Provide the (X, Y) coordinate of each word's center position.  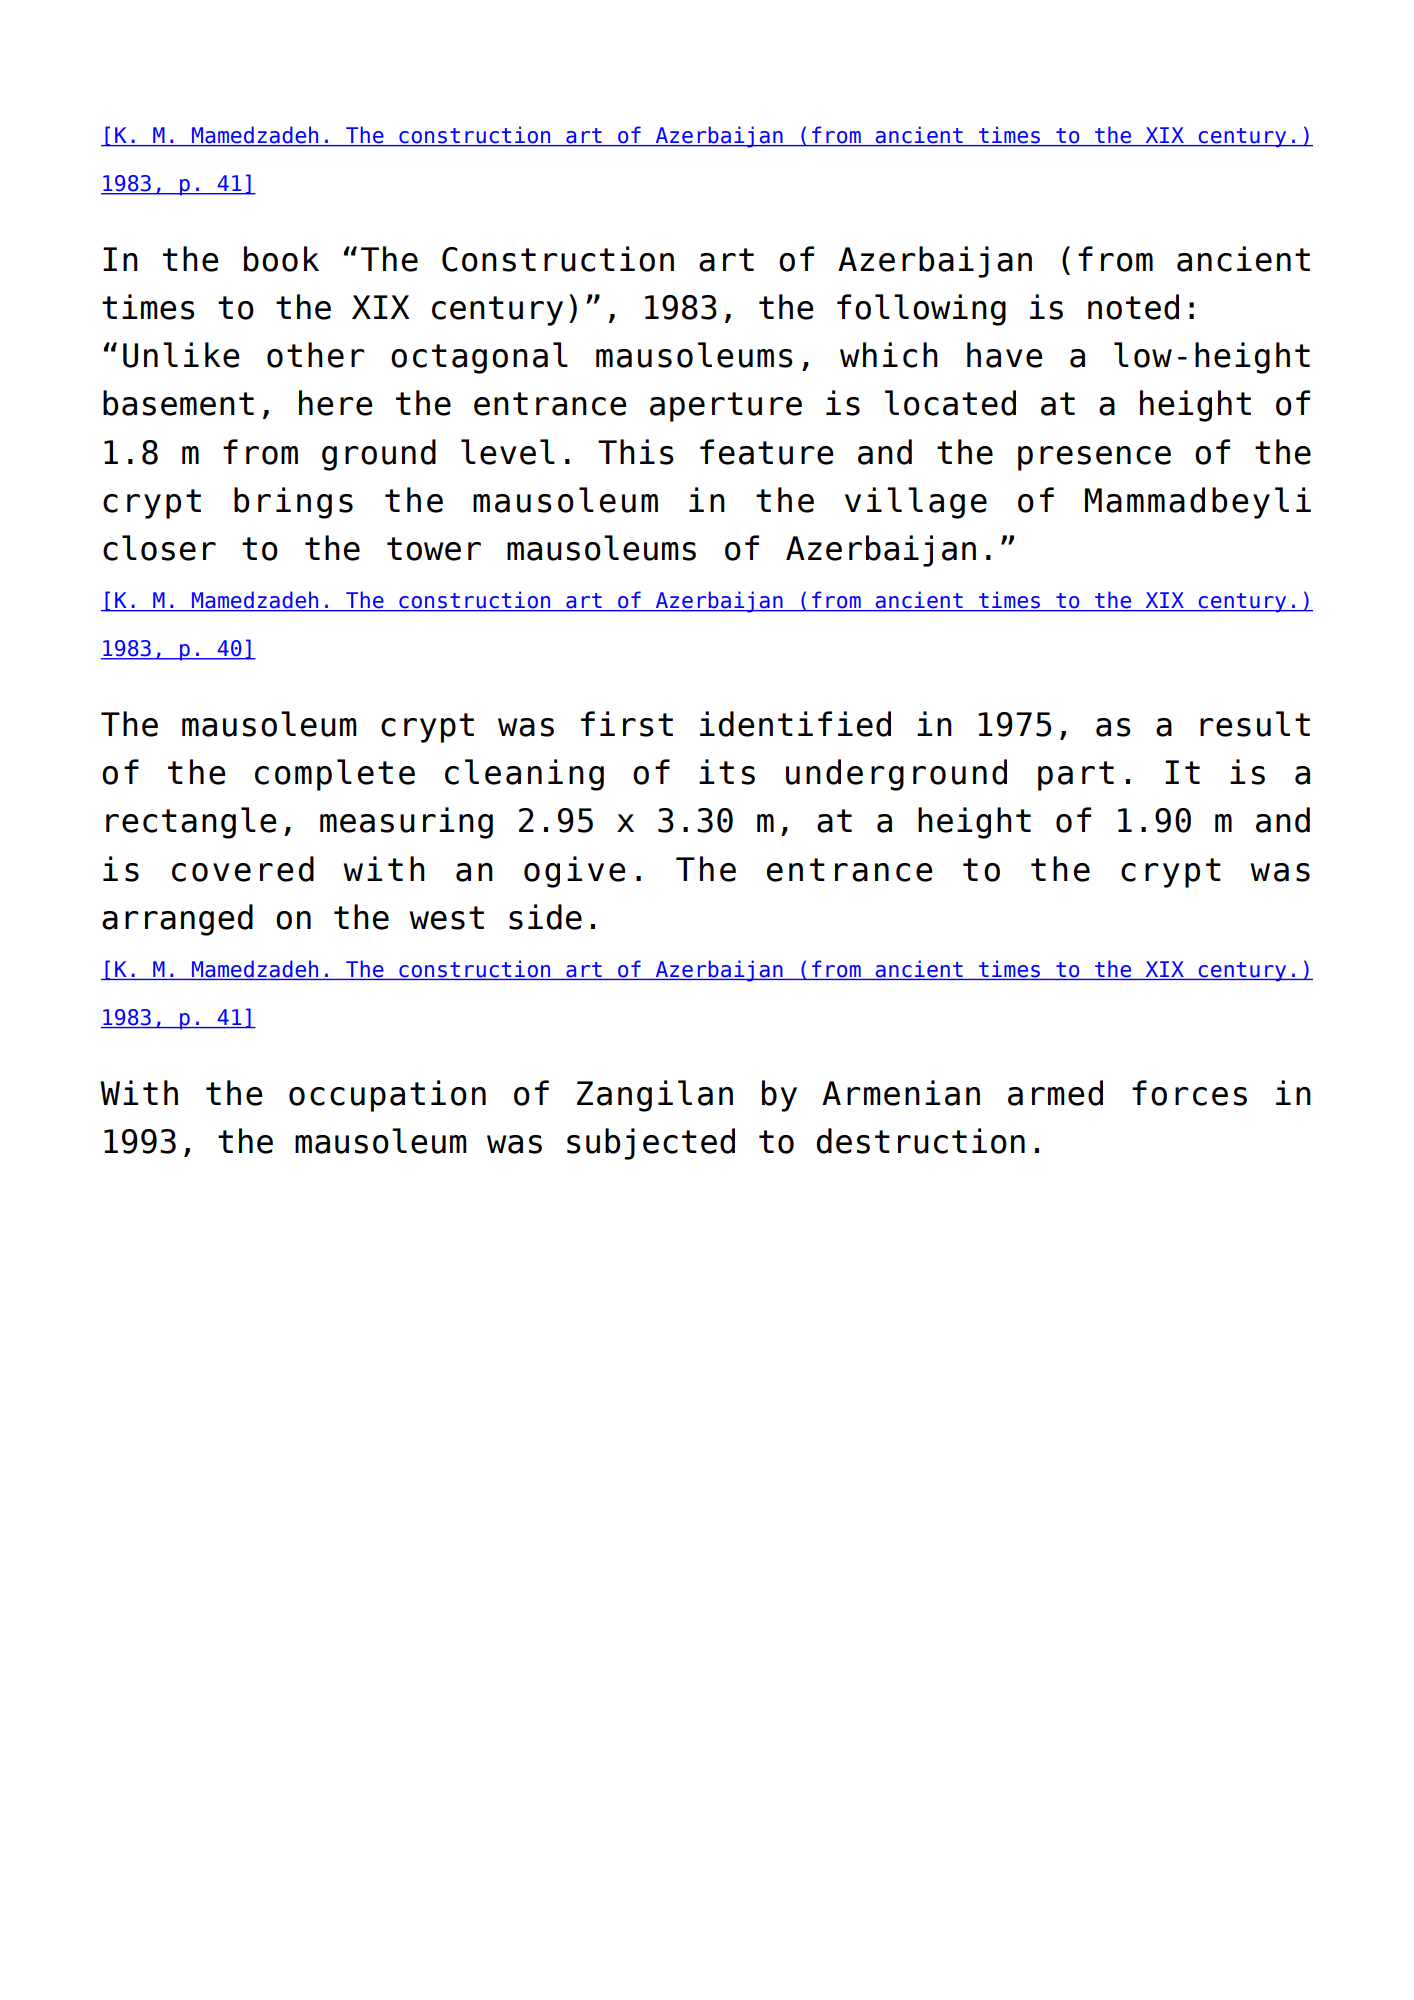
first (627, 724)
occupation (387, 1096)
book (281, 259)
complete (335, 775)
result (1255, 724)
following (921, 310)
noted (1133, 307)
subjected (651, 1144)
